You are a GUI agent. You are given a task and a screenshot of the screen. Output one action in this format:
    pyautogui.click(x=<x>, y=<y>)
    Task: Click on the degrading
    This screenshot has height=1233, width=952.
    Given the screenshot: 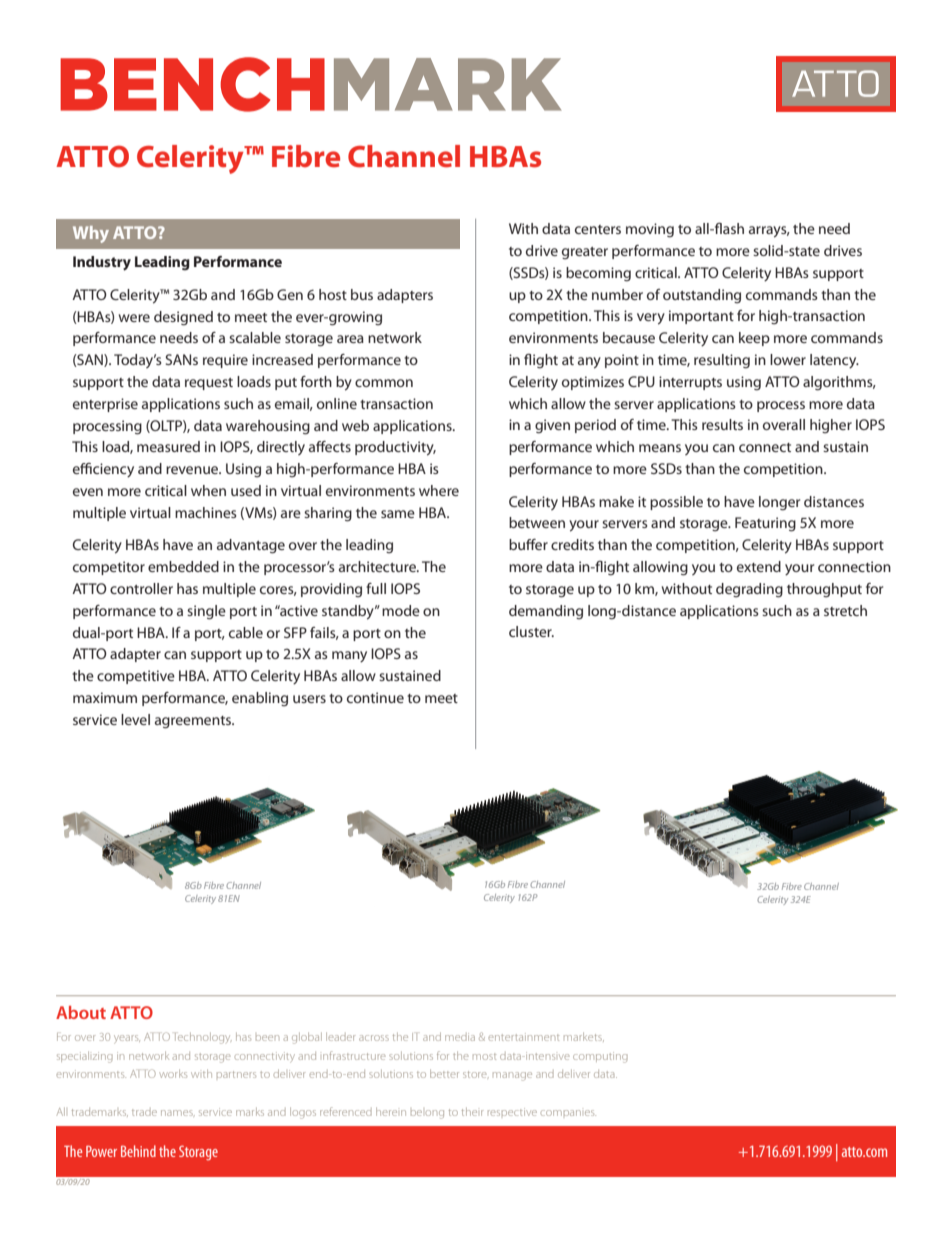 What is the action you would take?
    pyautogui.click(x=749, y=590)
